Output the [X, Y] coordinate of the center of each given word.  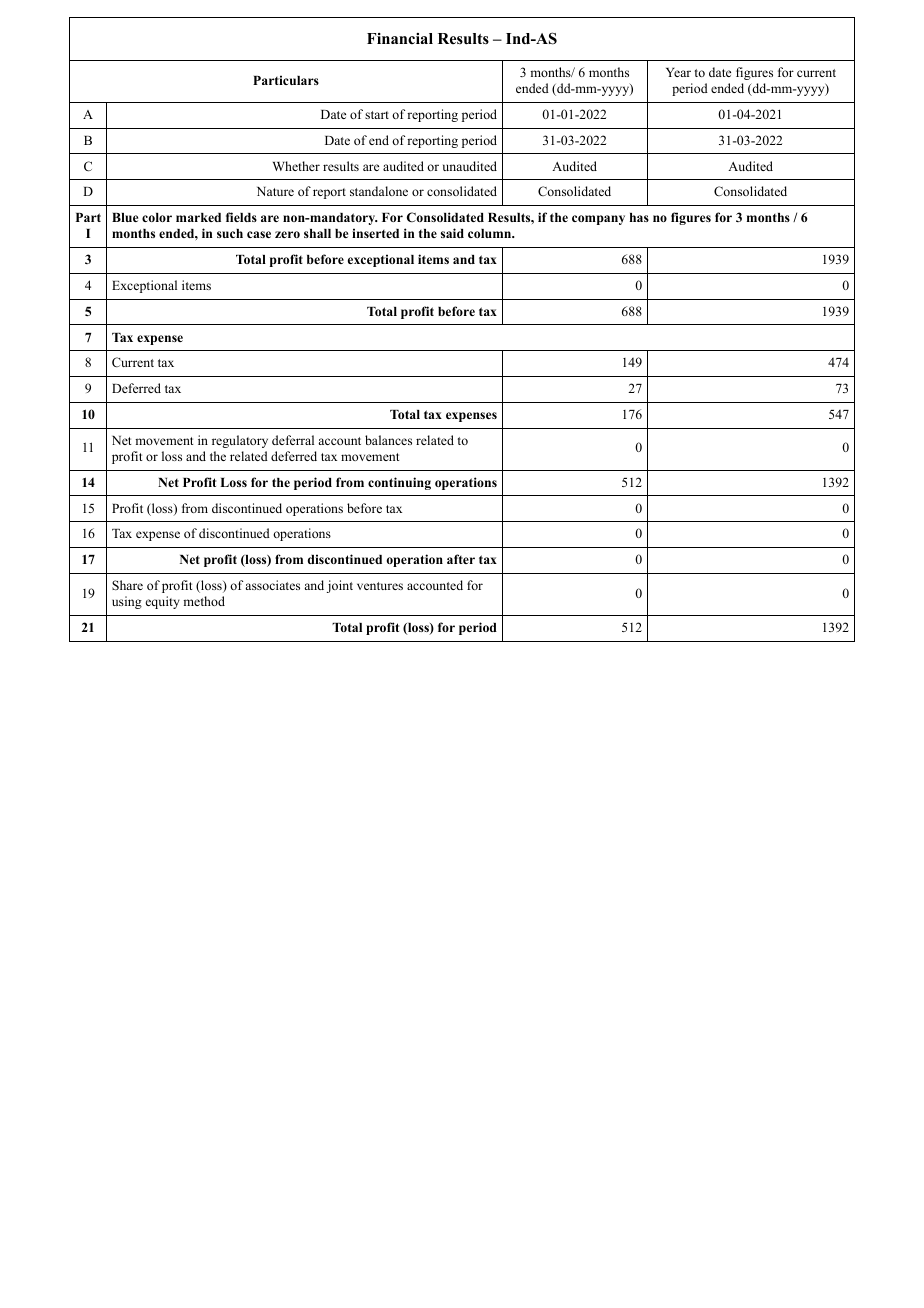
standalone [379, 191]
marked [198, 217]
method [204, 601]
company [598, 220]
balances [388, 440]
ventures [380, 586]
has [639, 217]
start [377, 115]
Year [678, 72]
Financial [400, 38]
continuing [399, 483]
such [230, 233]
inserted [375, 233]
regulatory [240, 441]
